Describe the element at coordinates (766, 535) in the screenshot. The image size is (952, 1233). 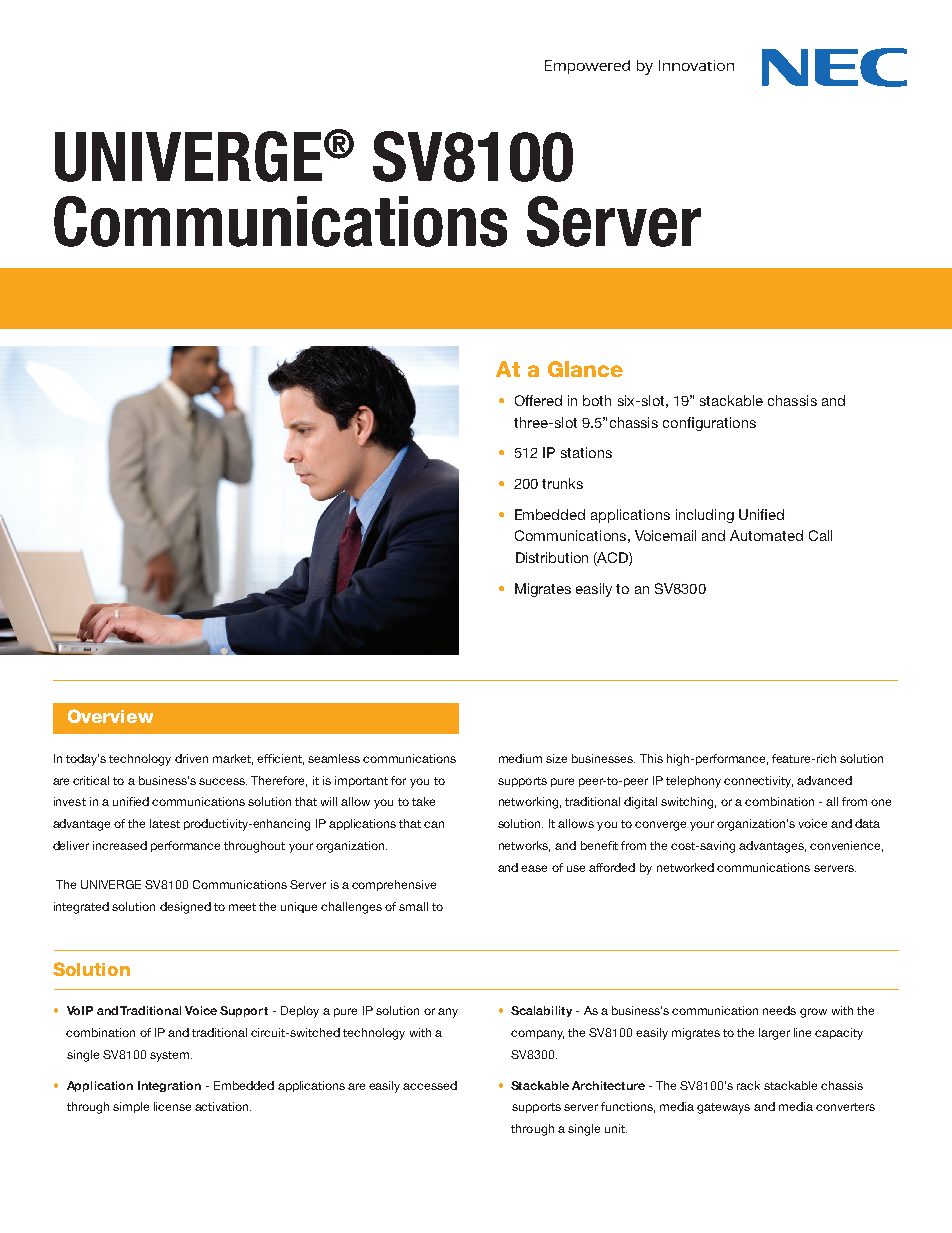
I see `Automated` at that location.
